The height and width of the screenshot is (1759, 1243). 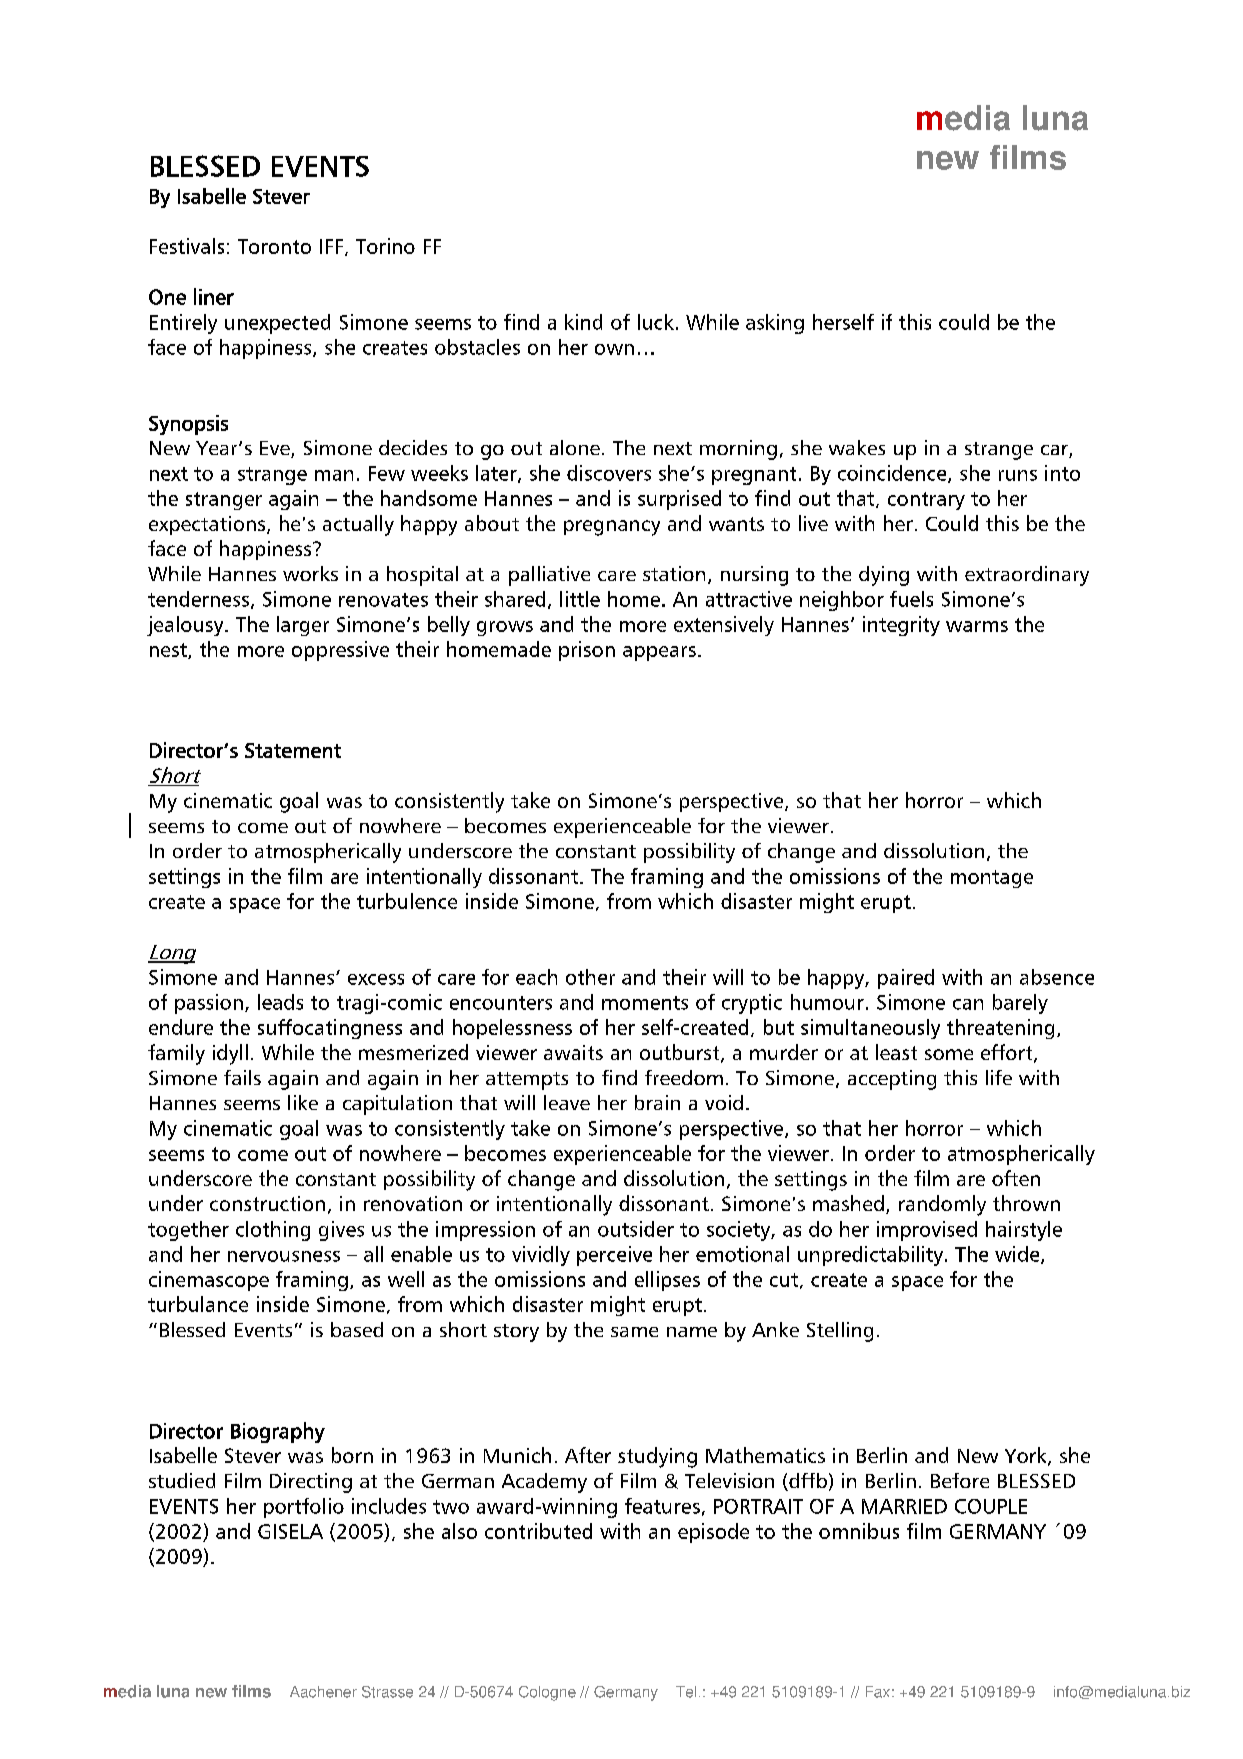 I want to click on prison, so click(x=587, y=651).
